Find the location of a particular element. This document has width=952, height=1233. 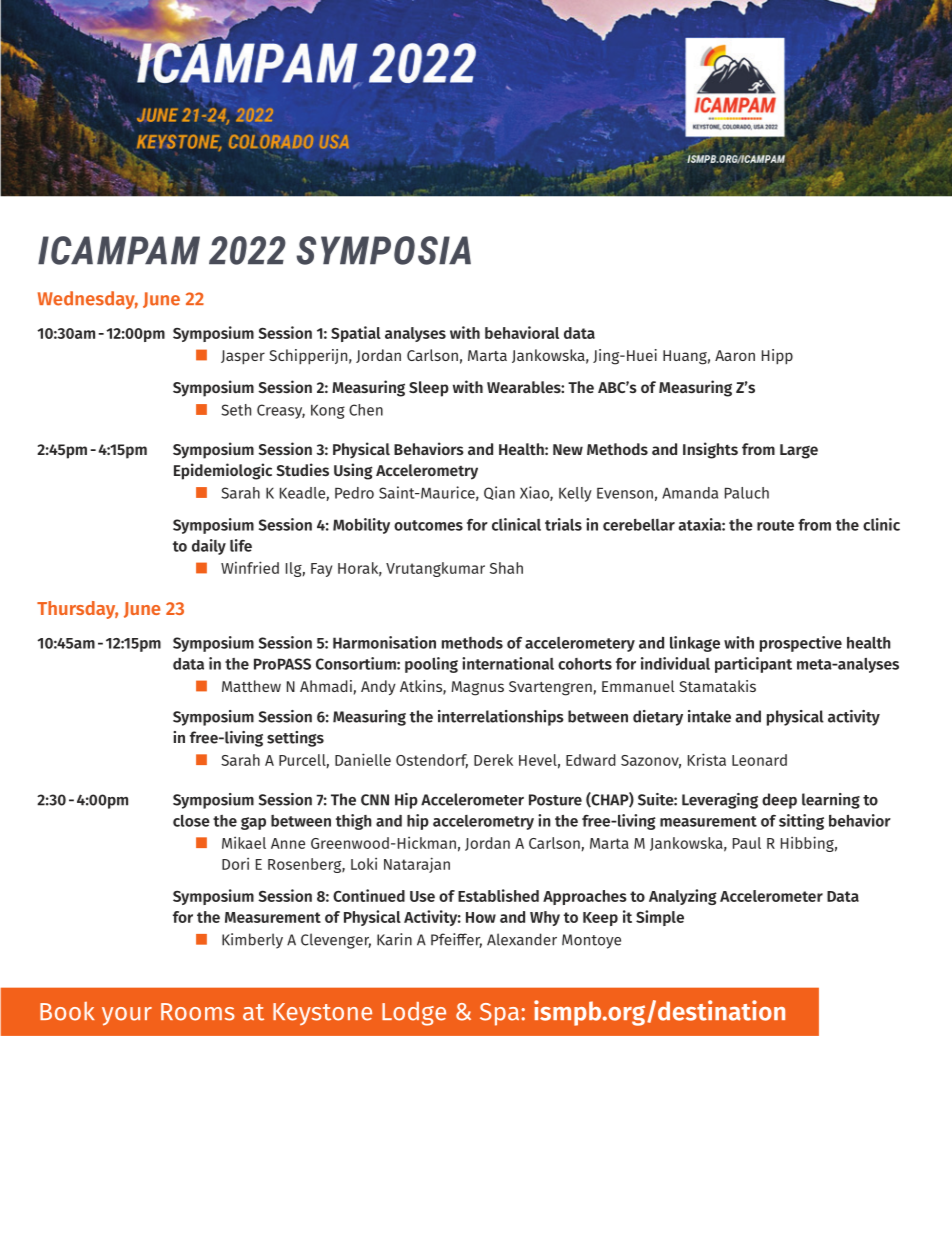

Aaron is located at coordinates (735, 355).
